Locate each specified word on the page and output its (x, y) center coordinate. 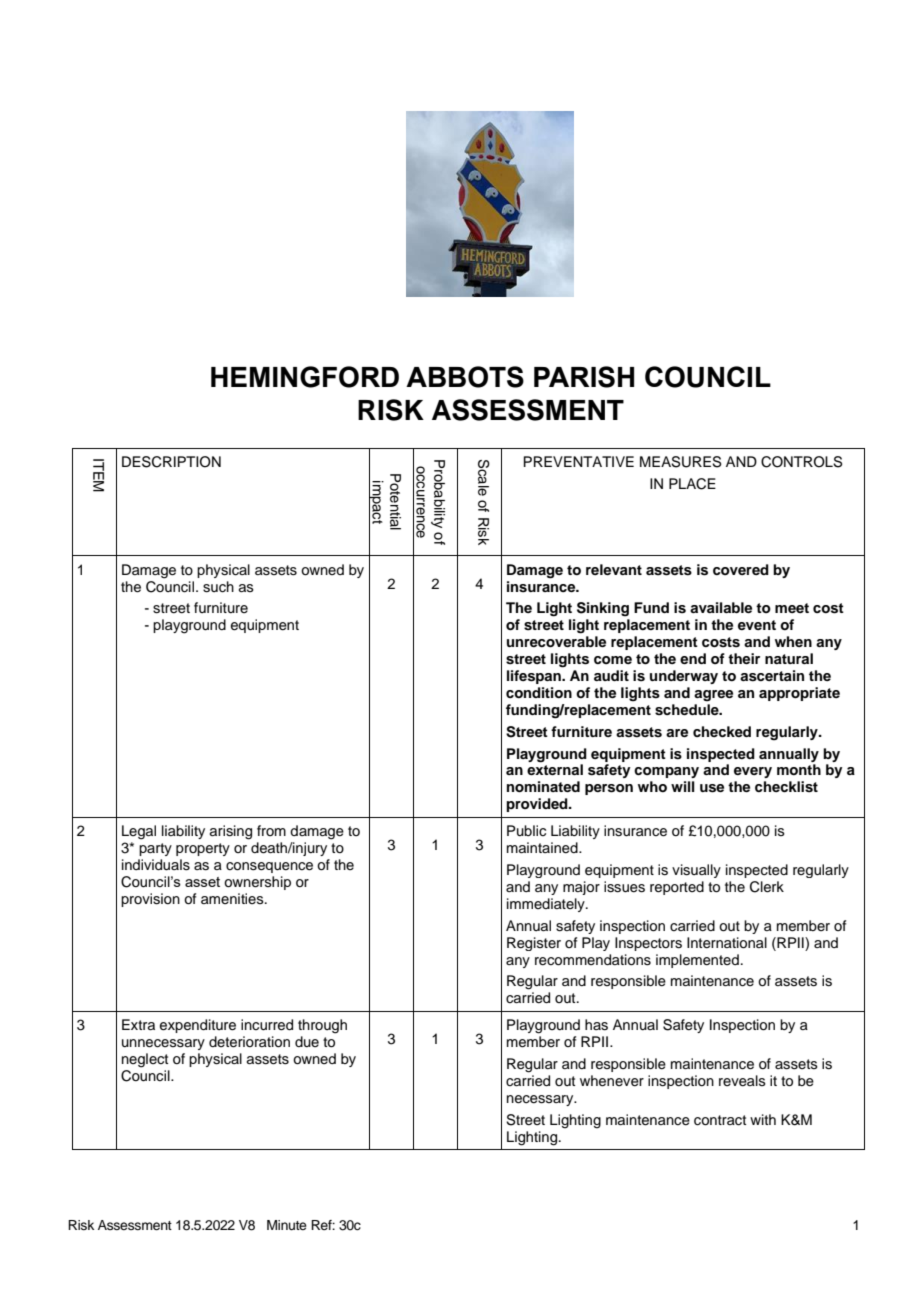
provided (538, 805)
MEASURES (681, 462)
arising (231, 832)
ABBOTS (465, 377)
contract (720, 1120)
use (712, 788)
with (763, 1119)
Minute (287, 1225)
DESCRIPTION (171, 462)
